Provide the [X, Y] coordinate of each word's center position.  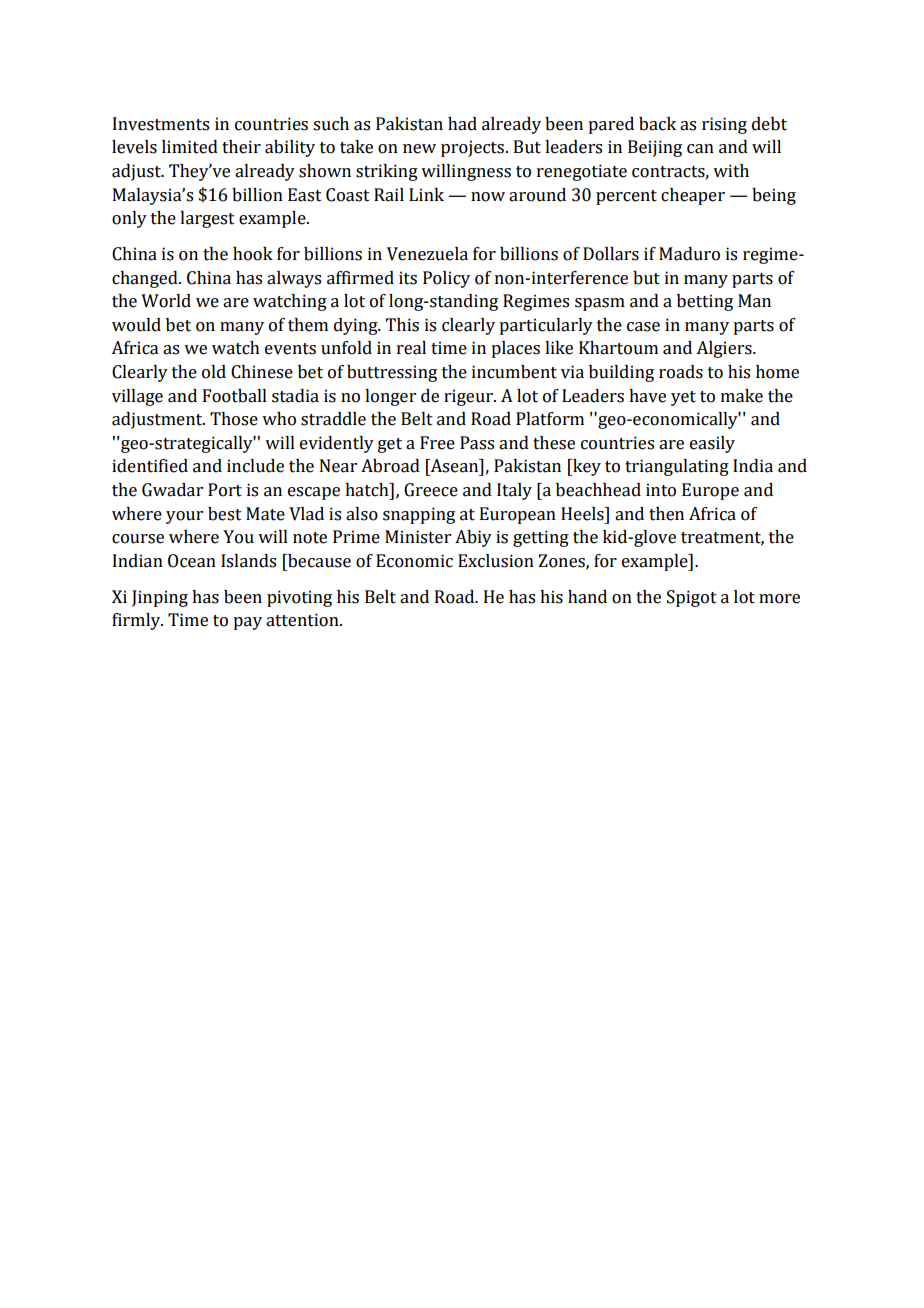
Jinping [160, 598]
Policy [446, 279]
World [166, 301]
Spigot [692, 598]
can [700, 149]
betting [705, 302]
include [255, 466]
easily [712, 444]
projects [474, 148]
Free [437, 443]
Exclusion [496, 561]
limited [190, 147]
